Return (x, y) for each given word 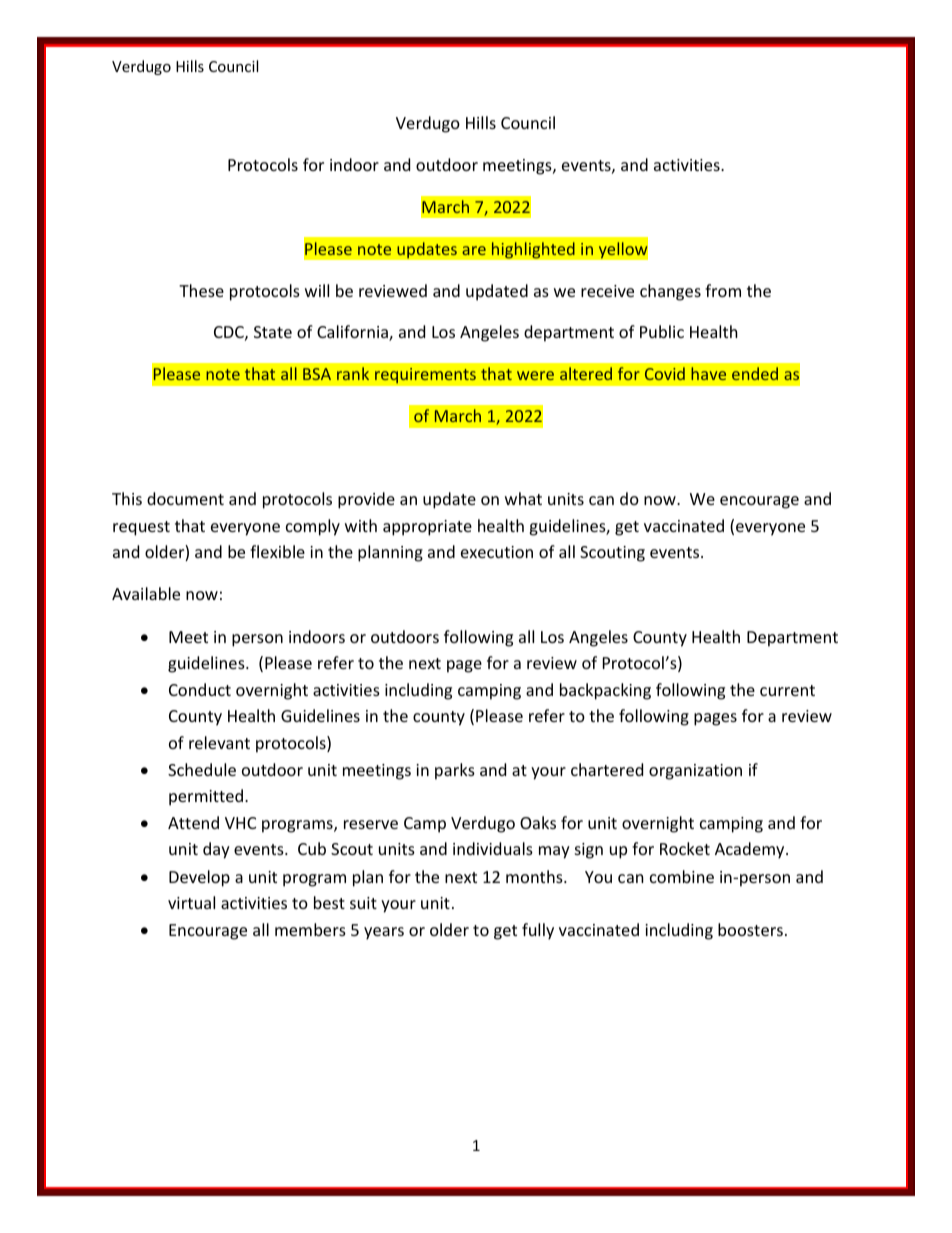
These (201, 290)
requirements (425, 375)
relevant (219, 742)
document (185, 498)
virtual (191, 902)
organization (695, 772)
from (723, 290)
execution (497, 552)
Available (146, 593)
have (708, 373)
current (787, 690)
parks (455, 771)
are (474, 250)
